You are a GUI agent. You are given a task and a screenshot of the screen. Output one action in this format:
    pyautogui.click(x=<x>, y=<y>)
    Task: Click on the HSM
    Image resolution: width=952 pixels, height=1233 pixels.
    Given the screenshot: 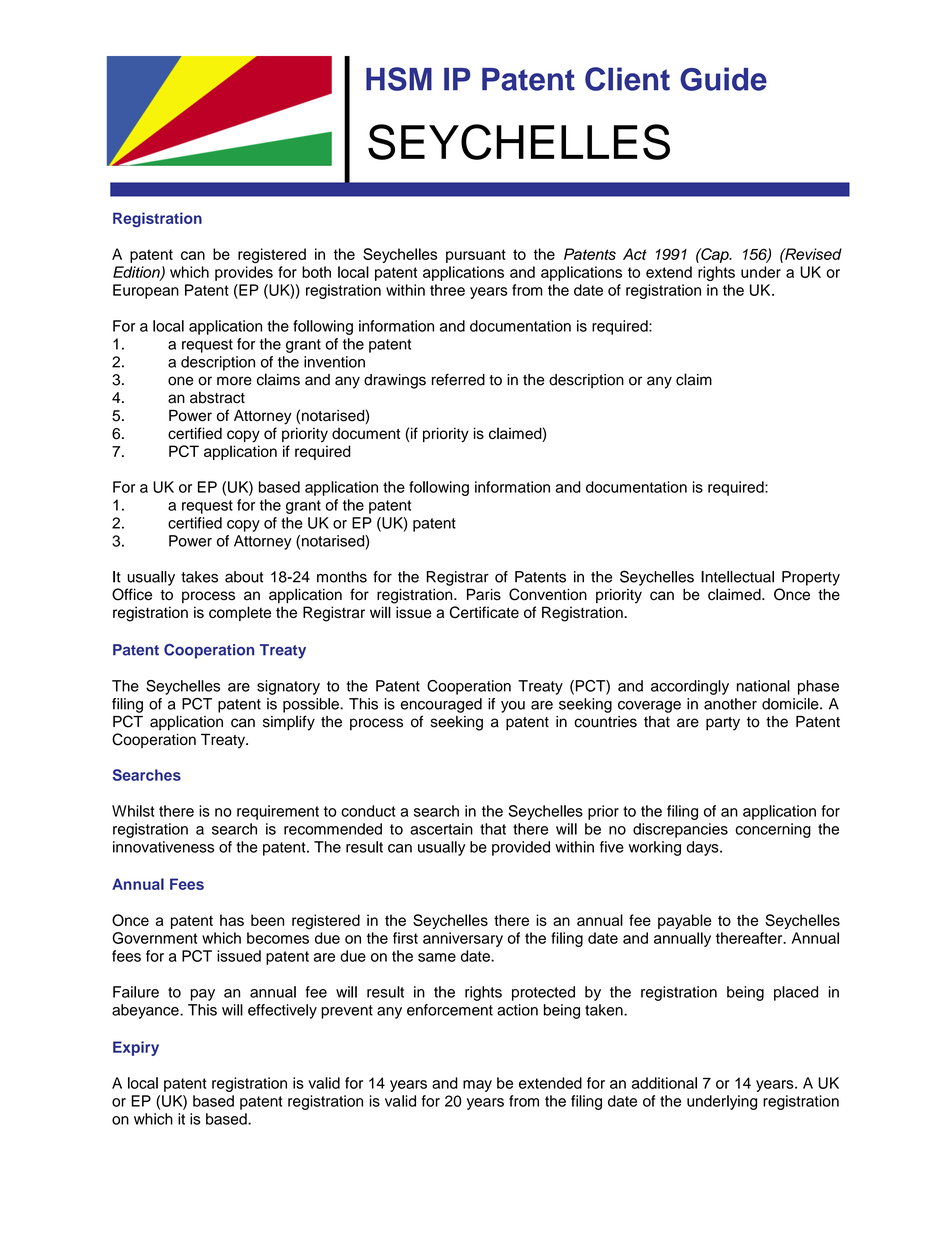 What is the action you would take?
    pyautogui.click(x=399, y=79)
